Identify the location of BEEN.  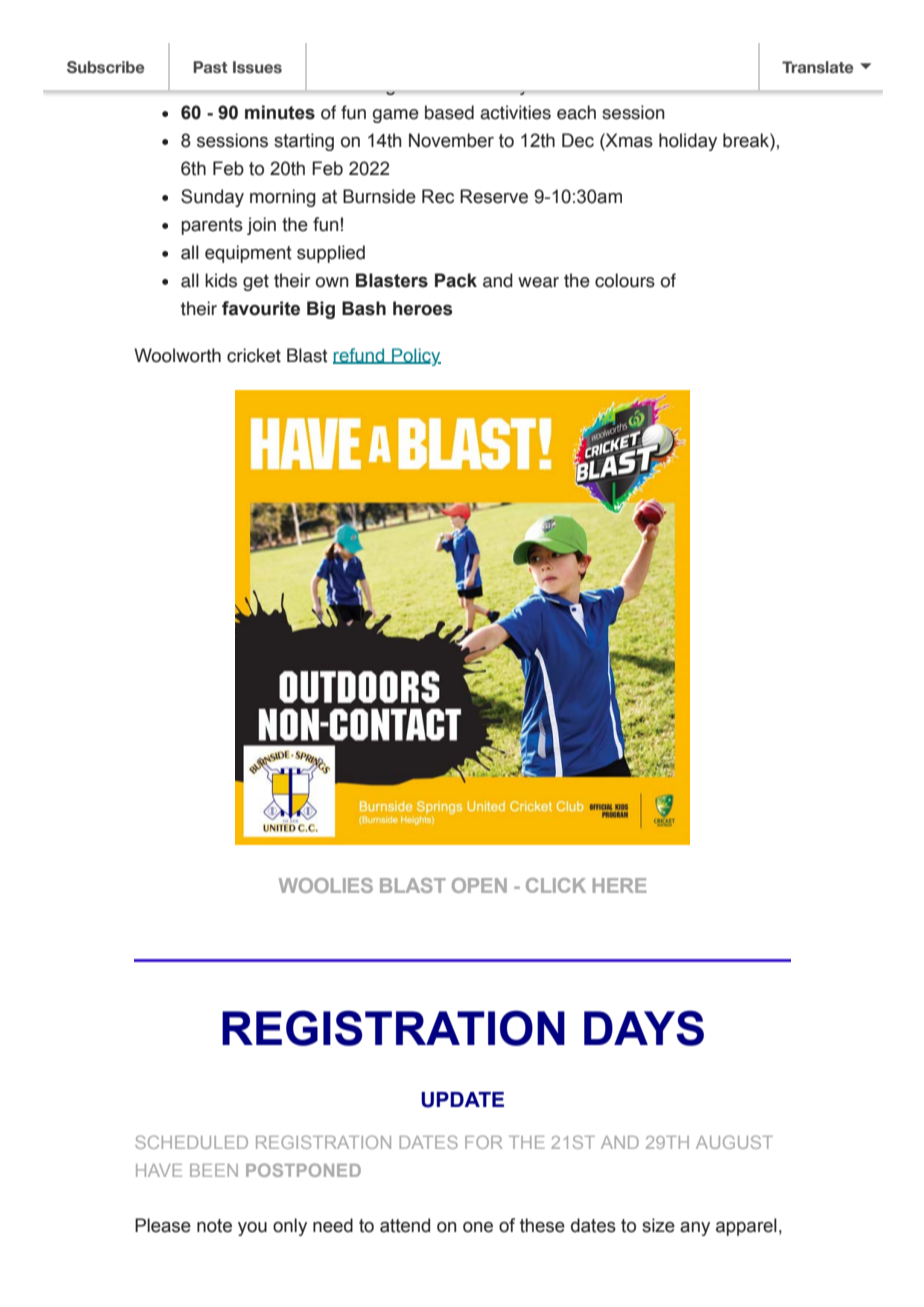
(214, 1170).
